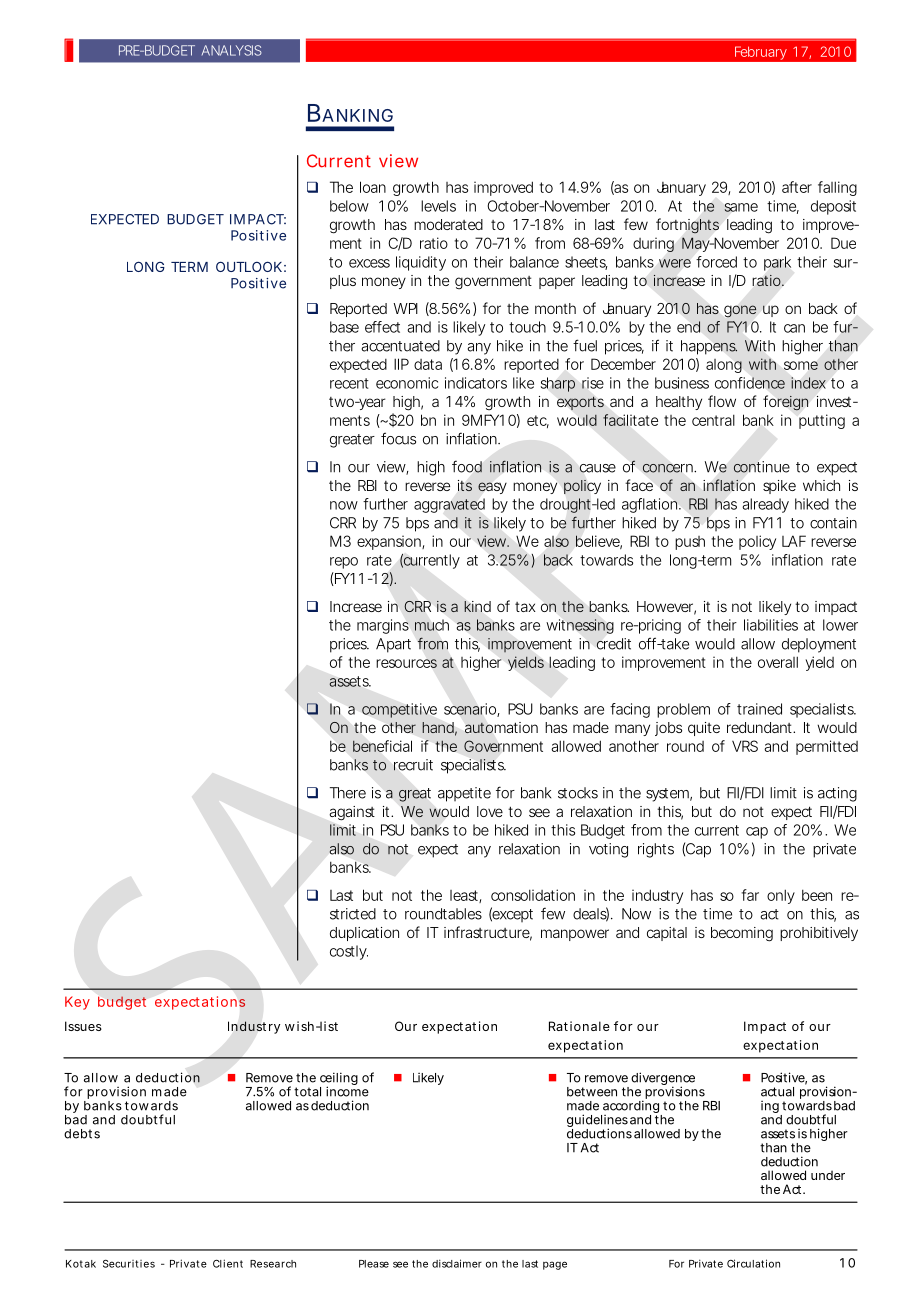  What do you see at coordinates (490, 811) in the image?
I see `love` at bounding box center [490, 811].
